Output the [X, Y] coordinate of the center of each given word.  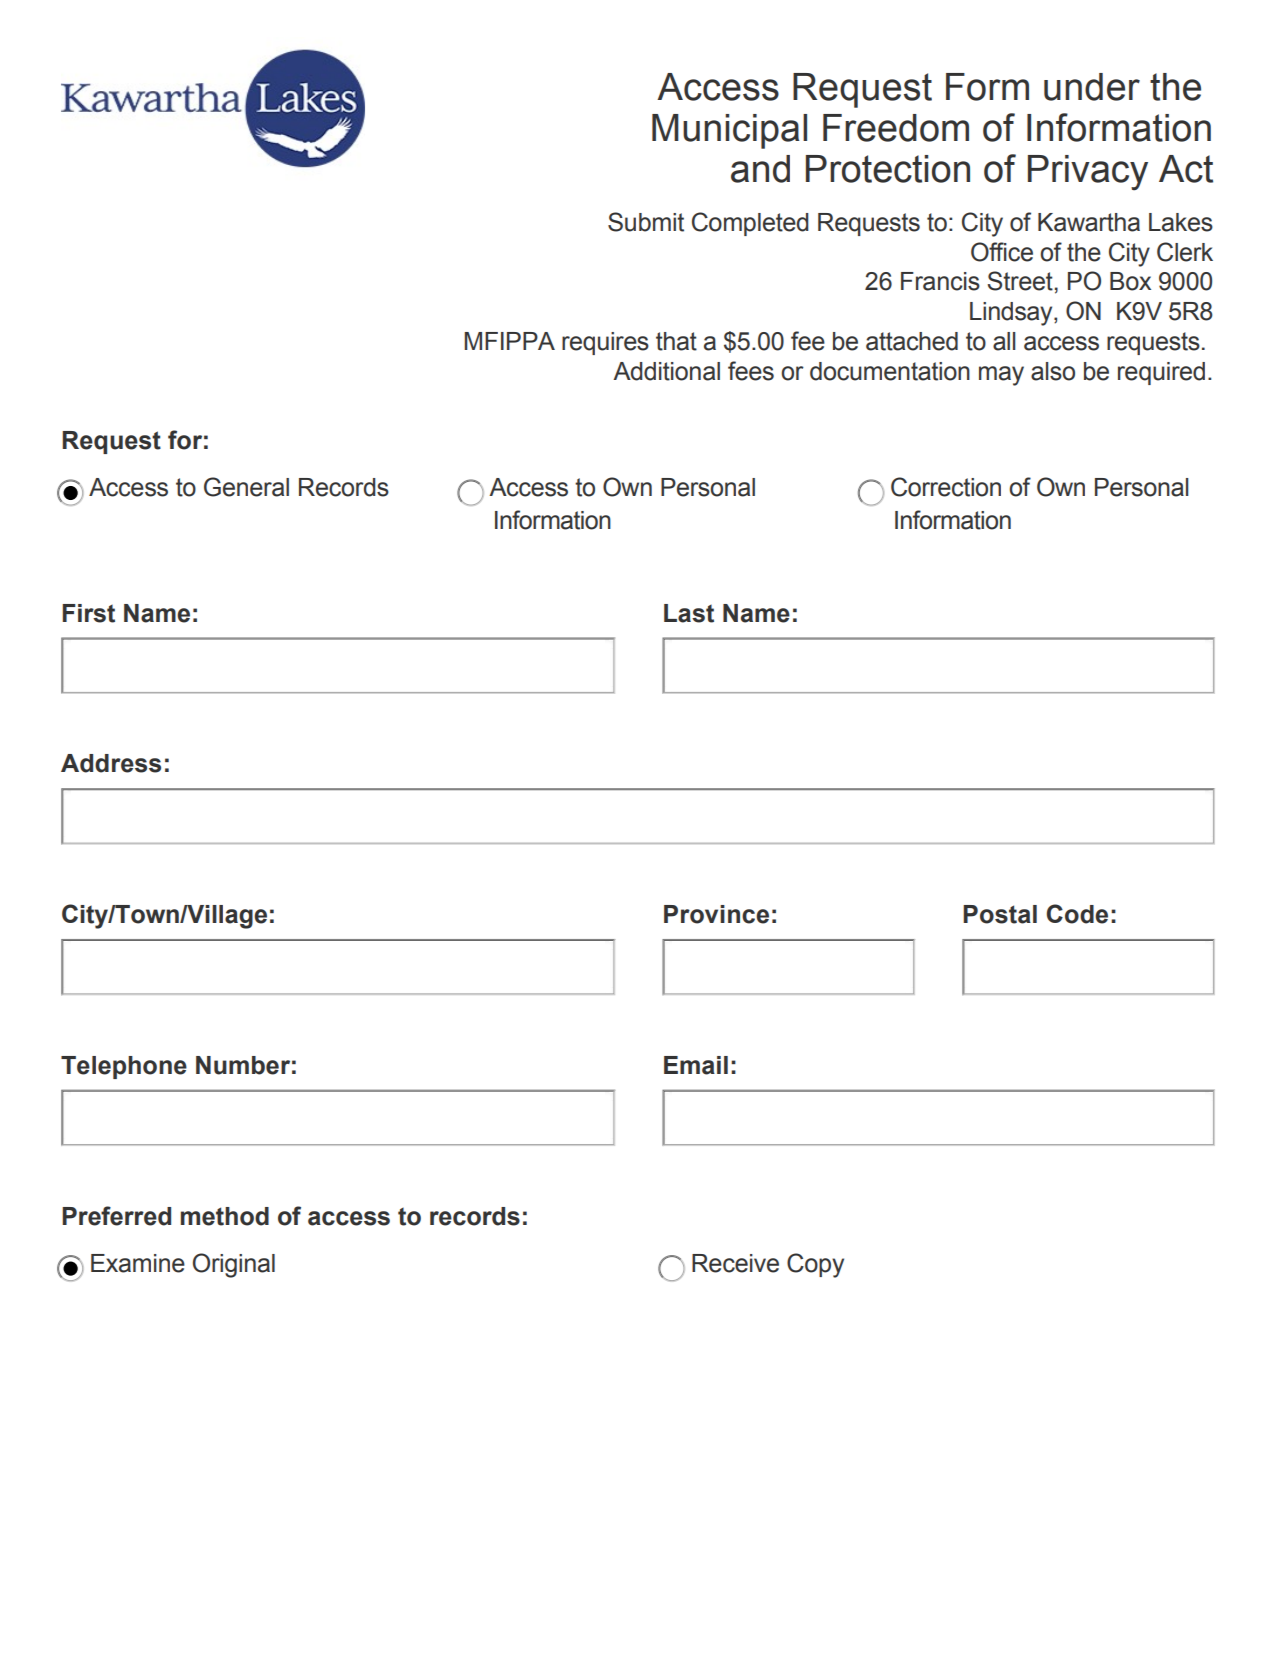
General [246, 487]
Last [689, 613]
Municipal [729, 131]
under [1092, 87]
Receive [735, 1263]
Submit [646, 222]
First [88, 613]
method [225, 1216]
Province [716, 914]
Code [1077, 914]
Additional [666, 371]
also [1053, 371]
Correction [946, 487]
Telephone [124, 1067]
